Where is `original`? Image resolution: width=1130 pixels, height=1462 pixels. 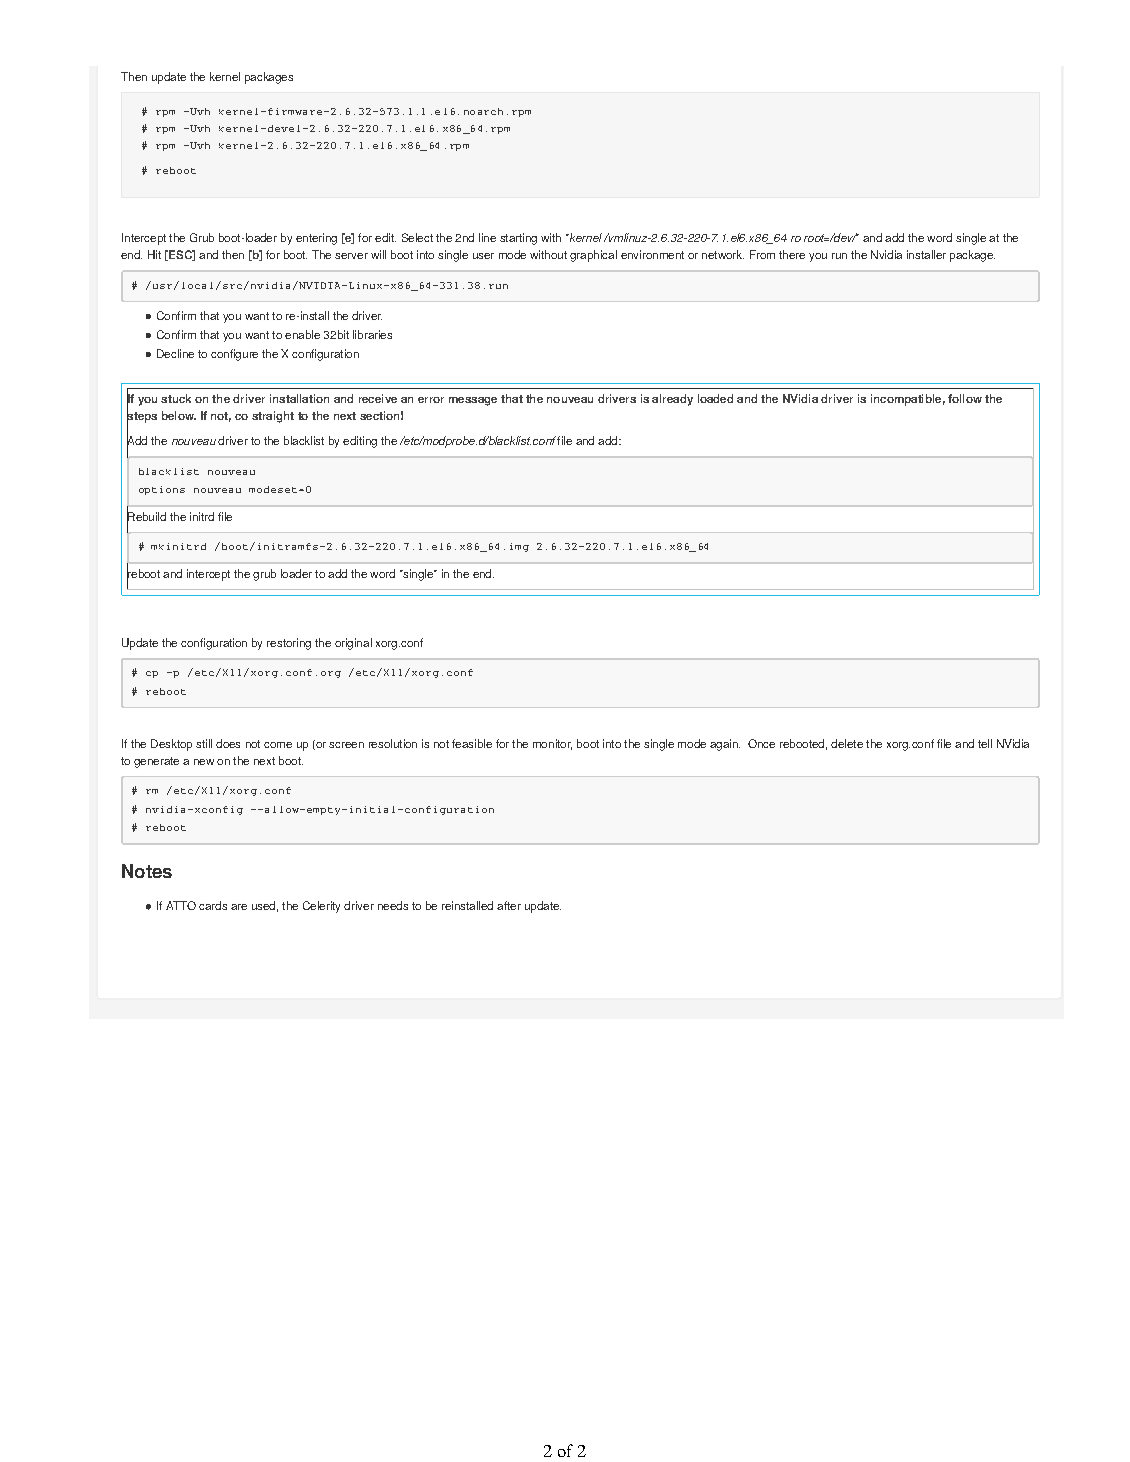 original is located at coordinates (353, 644).
